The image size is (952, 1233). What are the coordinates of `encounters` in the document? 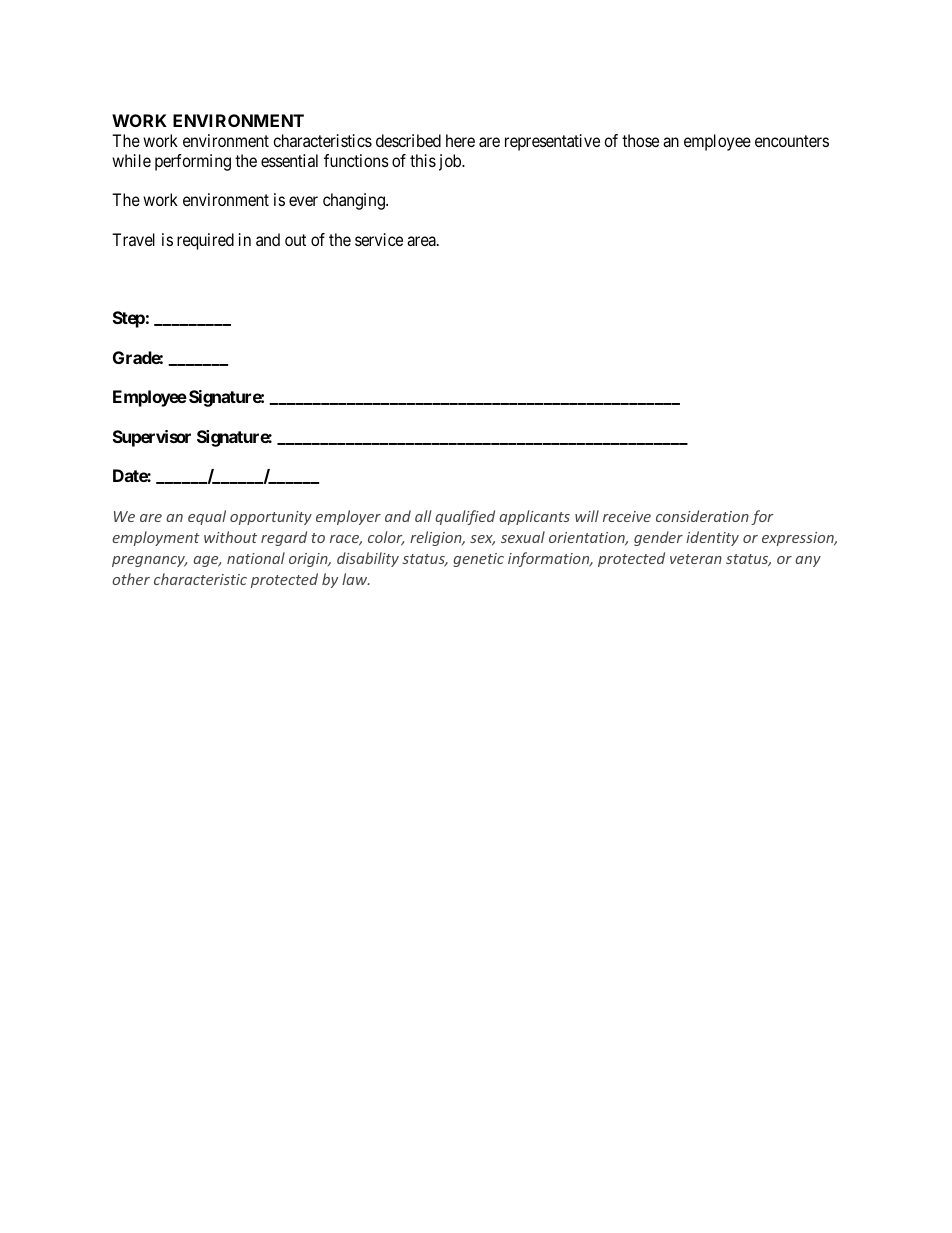 It's located at (792, 141).
